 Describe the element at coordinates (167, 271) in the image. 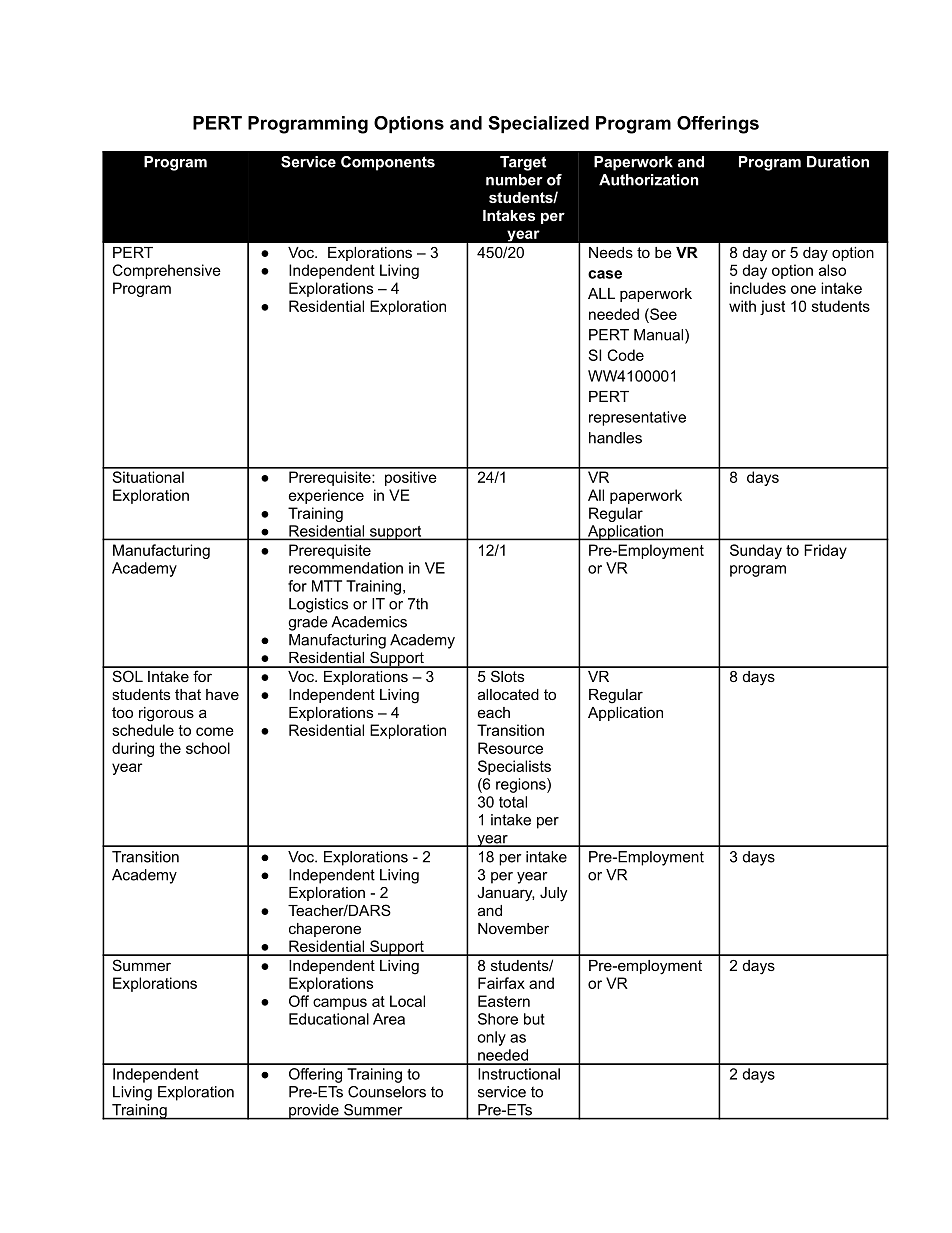

I see `Comprehensive` at that location.
